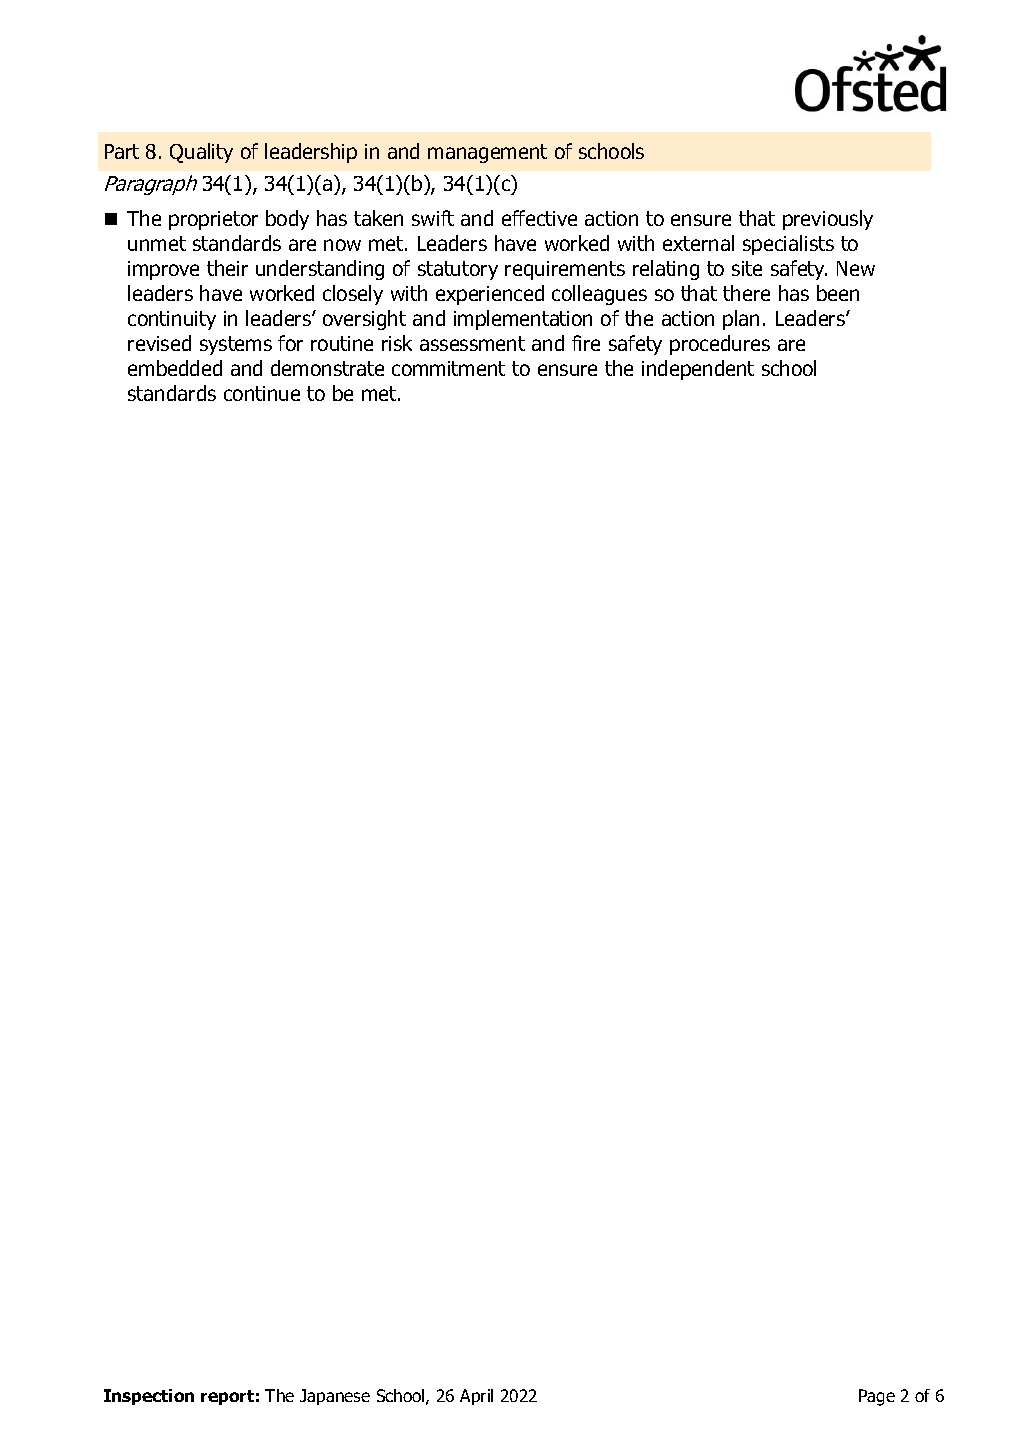 The height and width of the screenshot is (1450, 1023). I want to click on commitment, so click(448, 368).
